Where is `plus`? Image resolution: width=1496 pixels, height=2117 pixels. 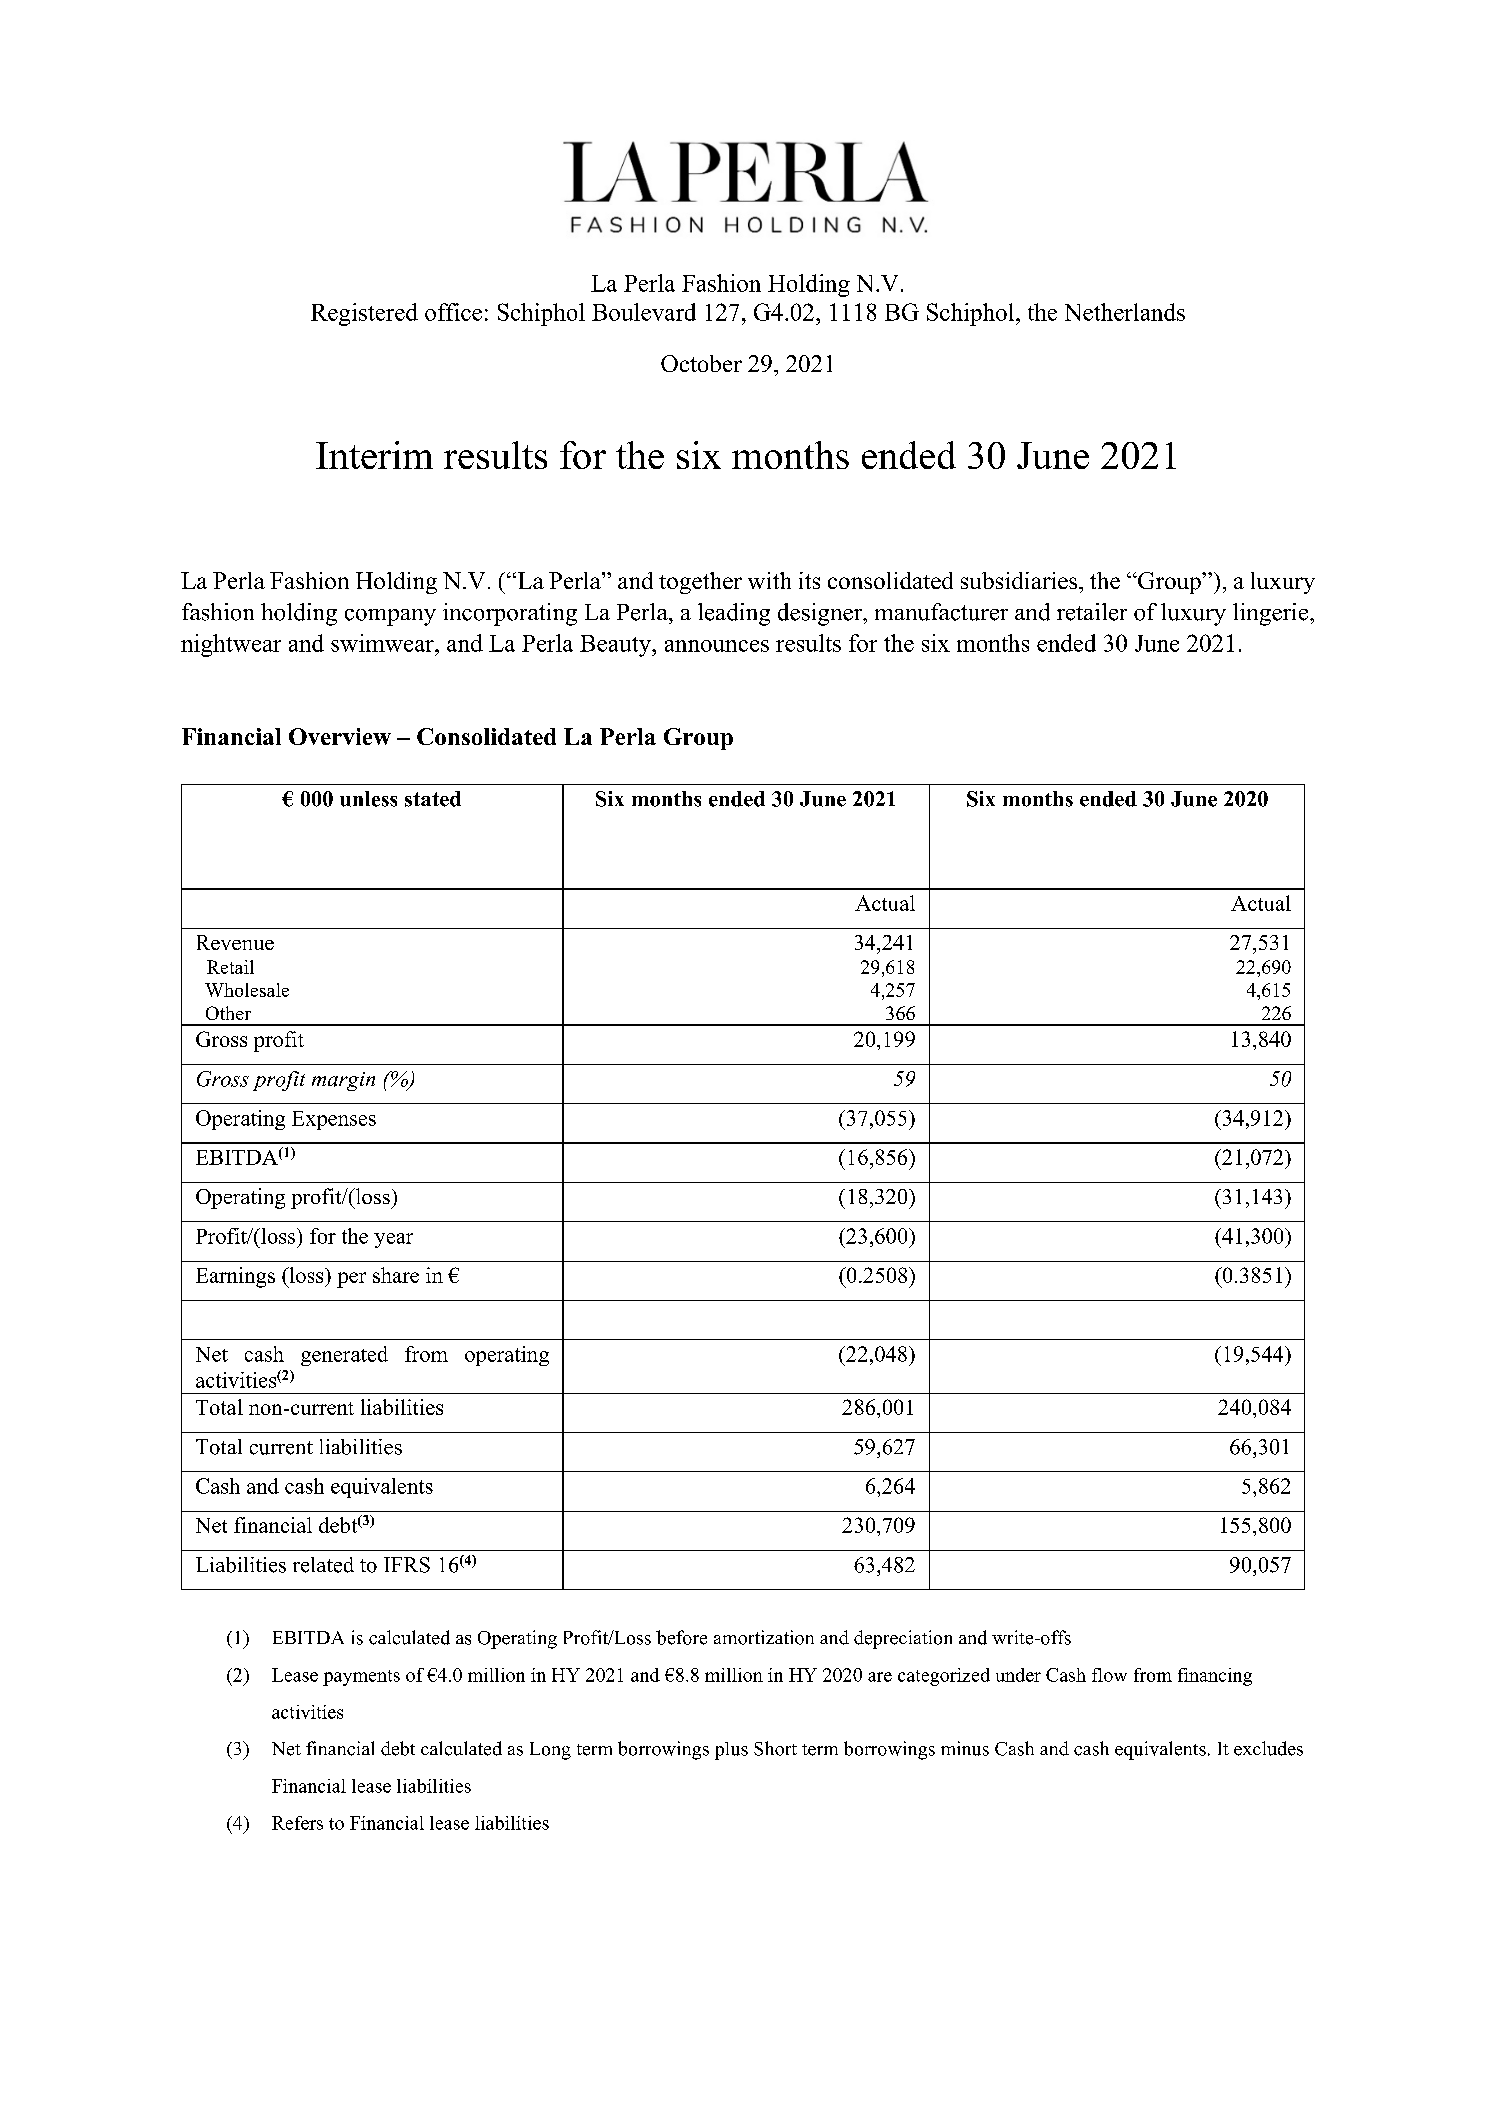
plus is located at coordinates (731, 1751).
